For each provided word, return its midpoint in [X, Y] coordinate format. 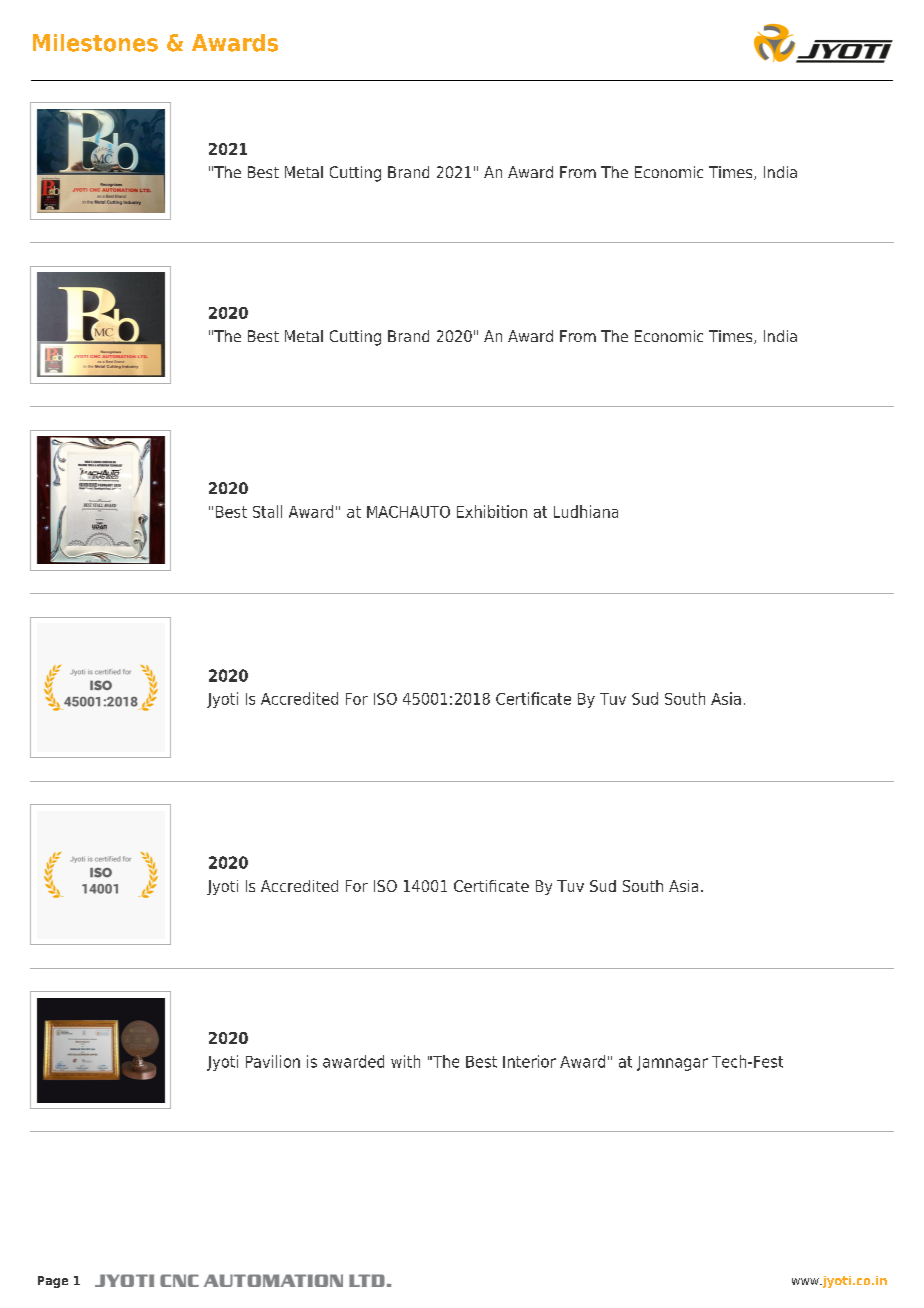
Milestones [95, 43]
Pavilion [273, 1061]
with [405, 1061]
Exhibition [492, 511]
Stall [267, 511]
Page [53, 1282]
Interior [529, 1061]
